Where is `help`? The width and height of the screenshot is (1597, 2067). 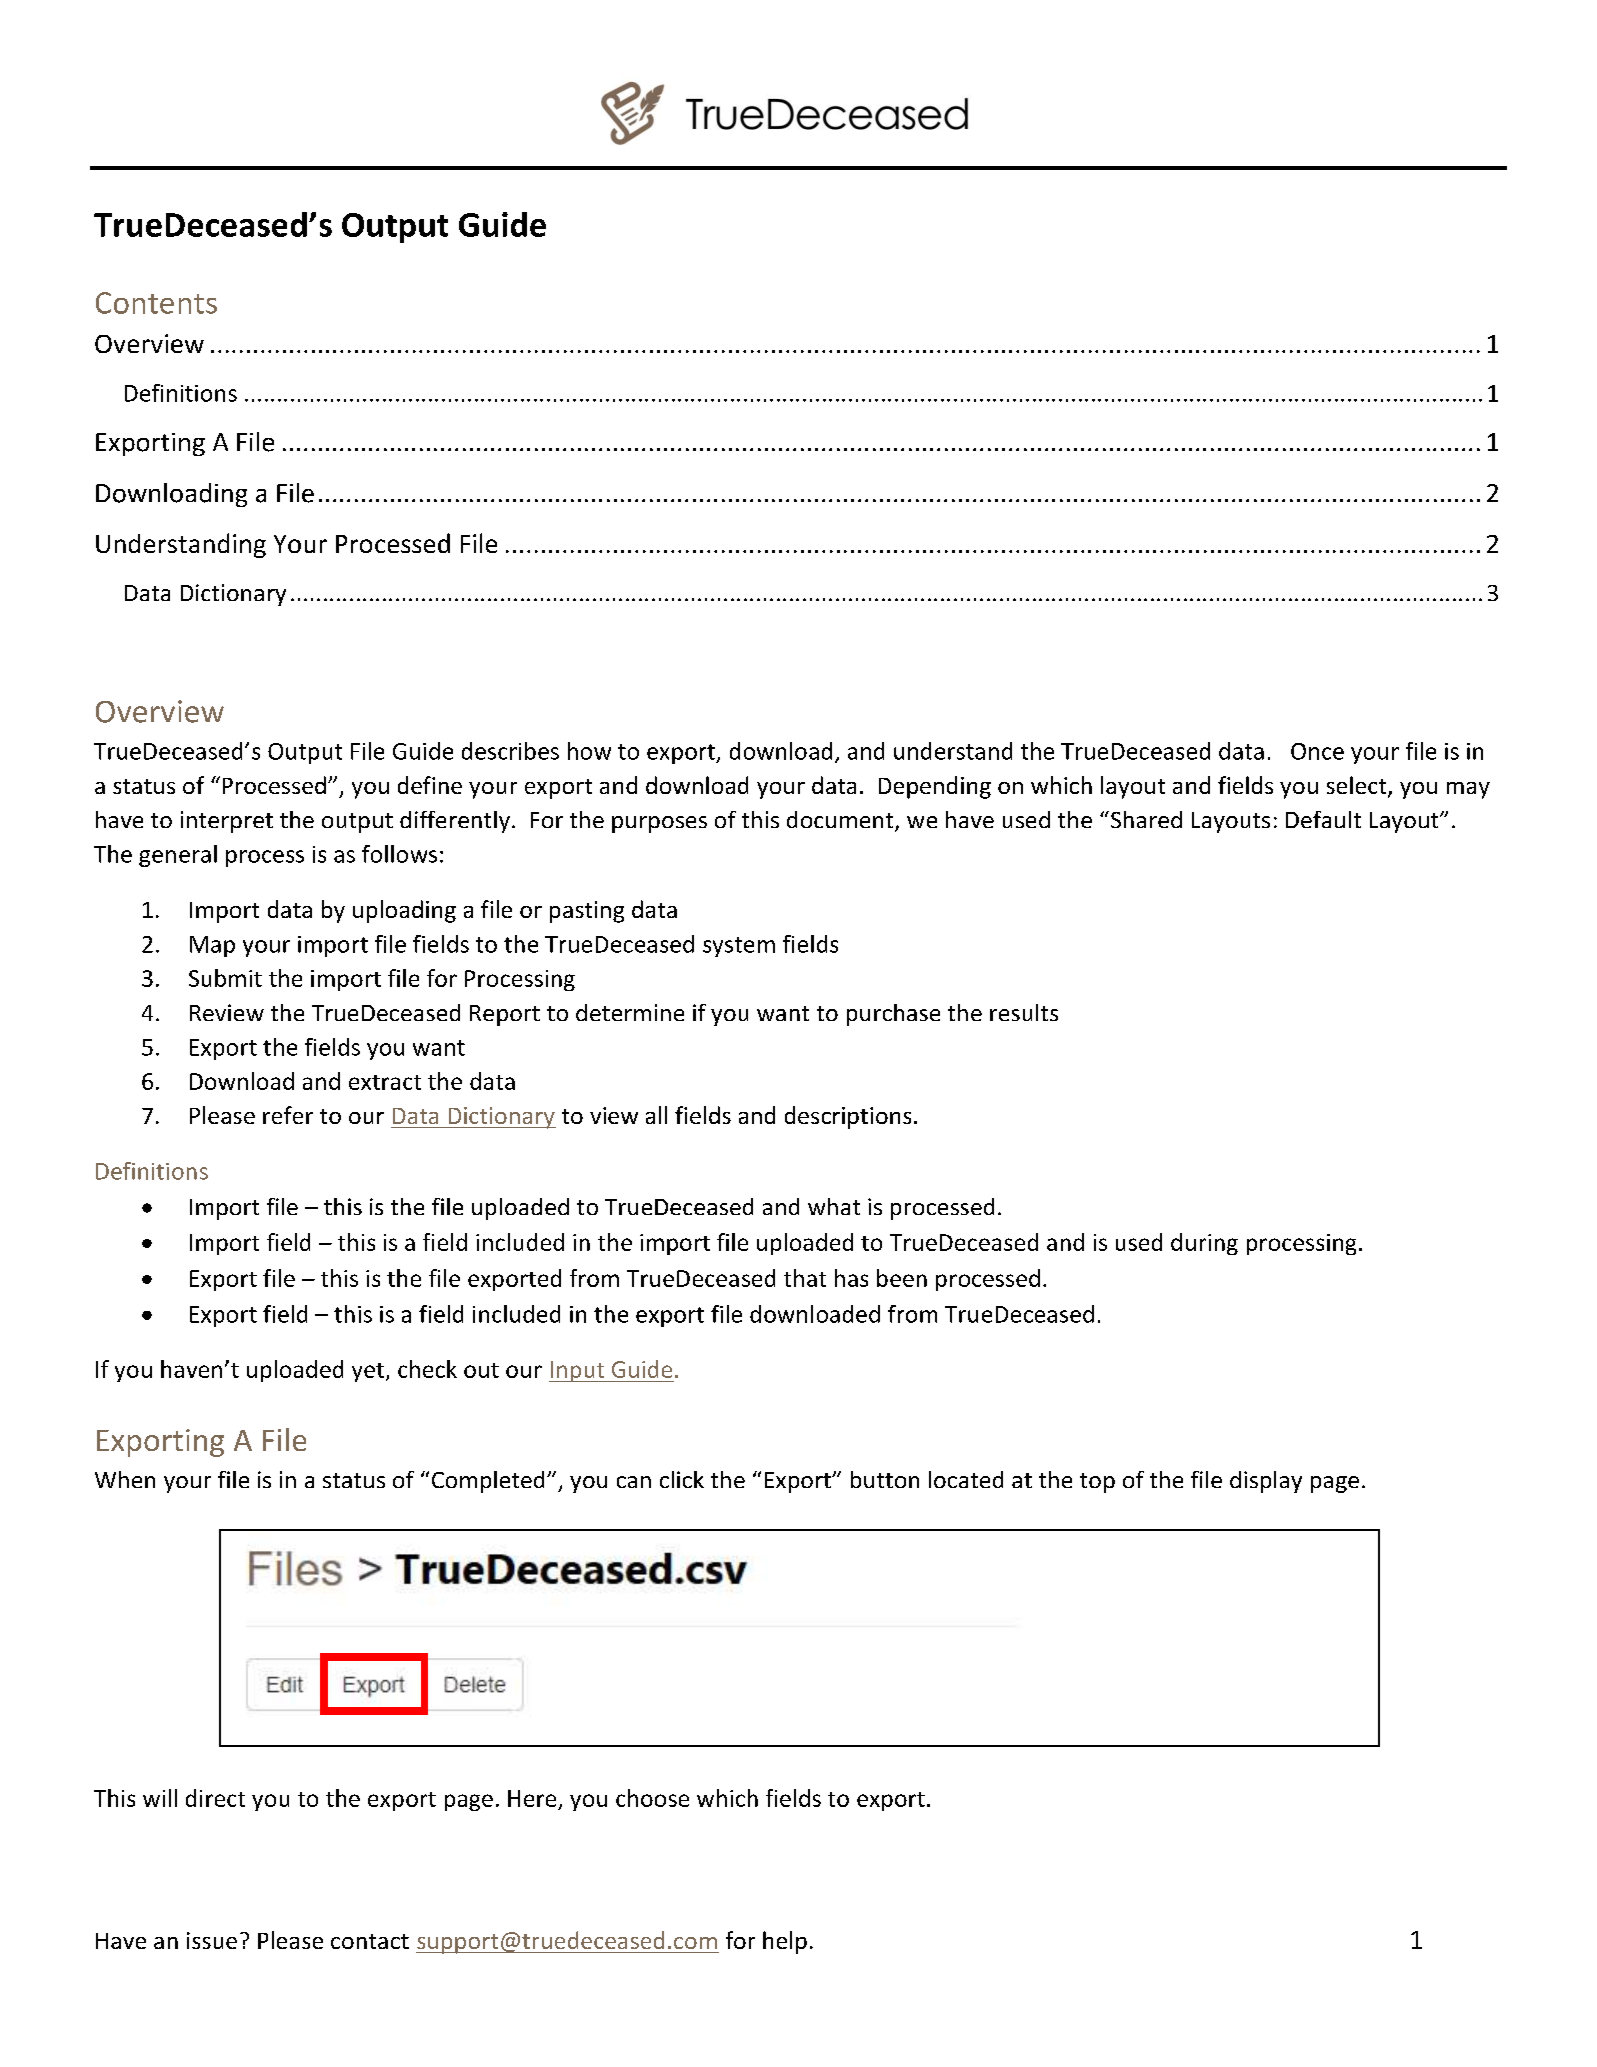 help is located at coordinates (785, 1942).
